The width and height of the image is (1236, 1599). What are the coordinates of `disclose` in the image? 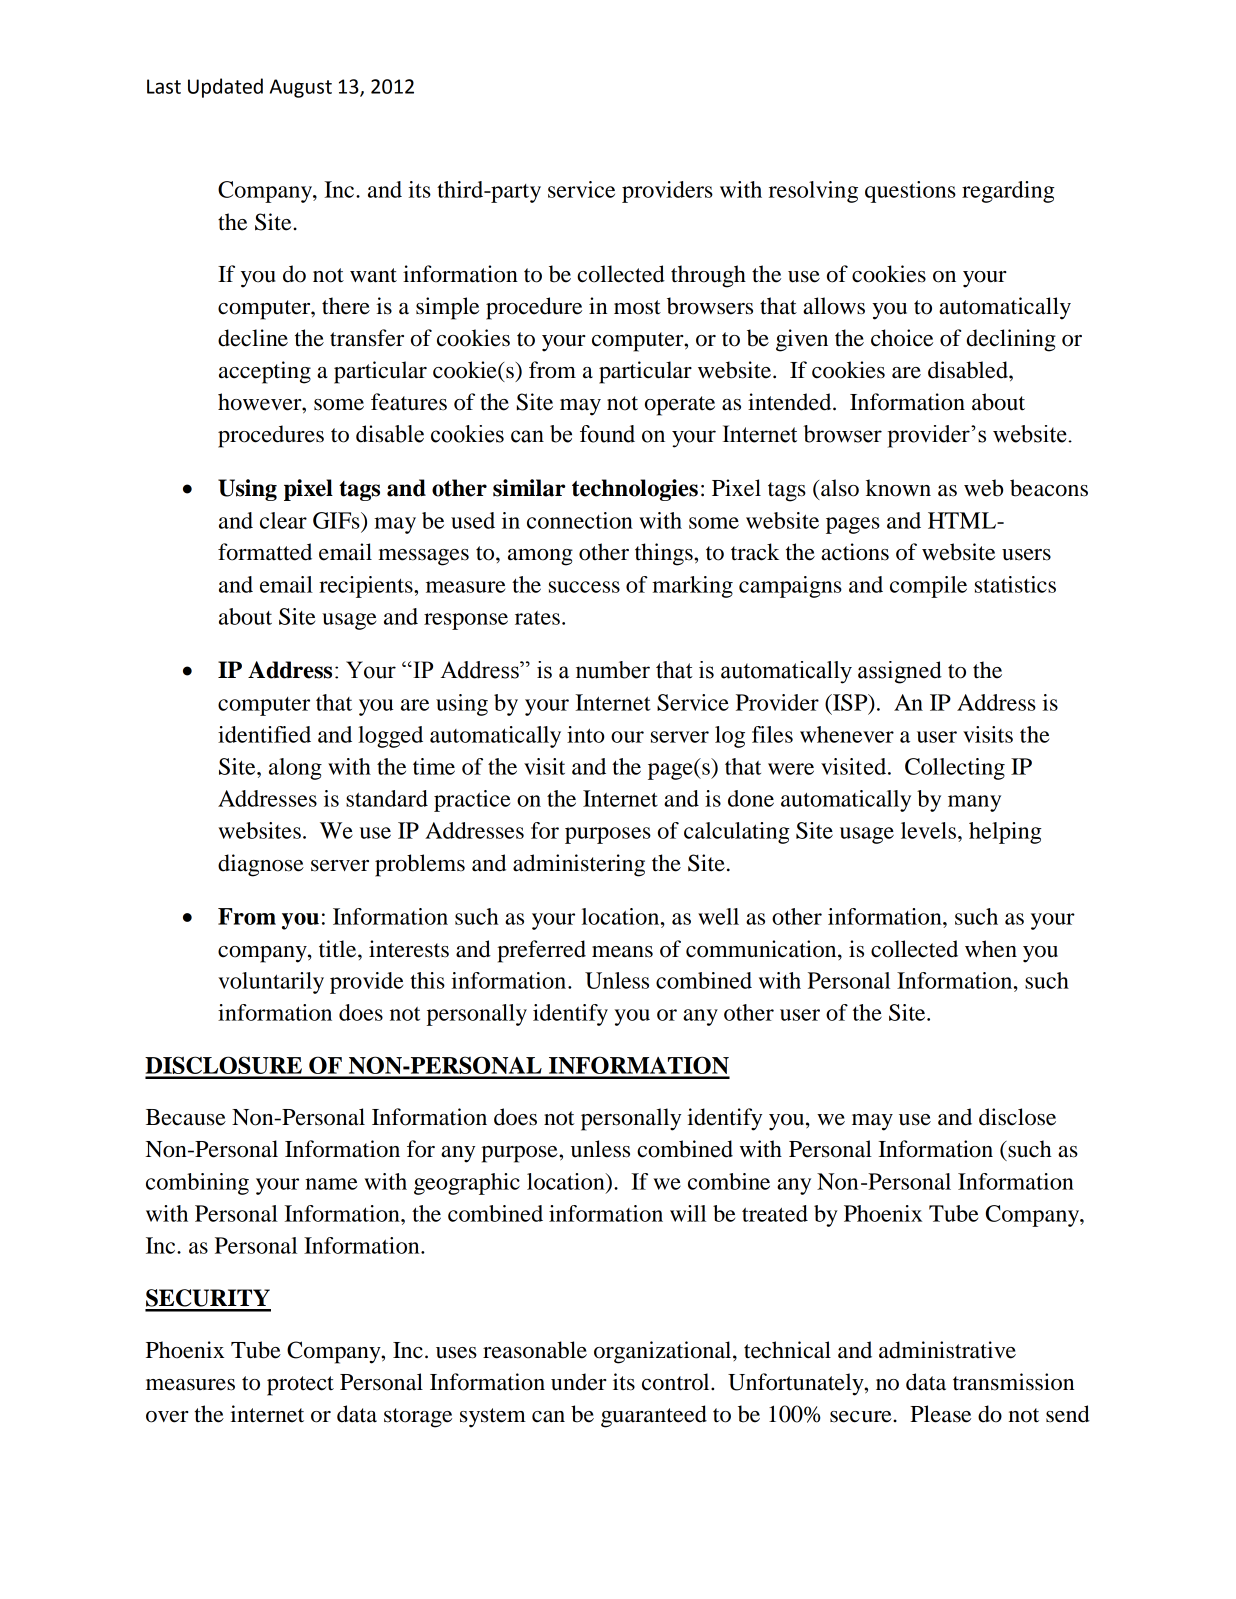 It's located at (1017, 1117).
